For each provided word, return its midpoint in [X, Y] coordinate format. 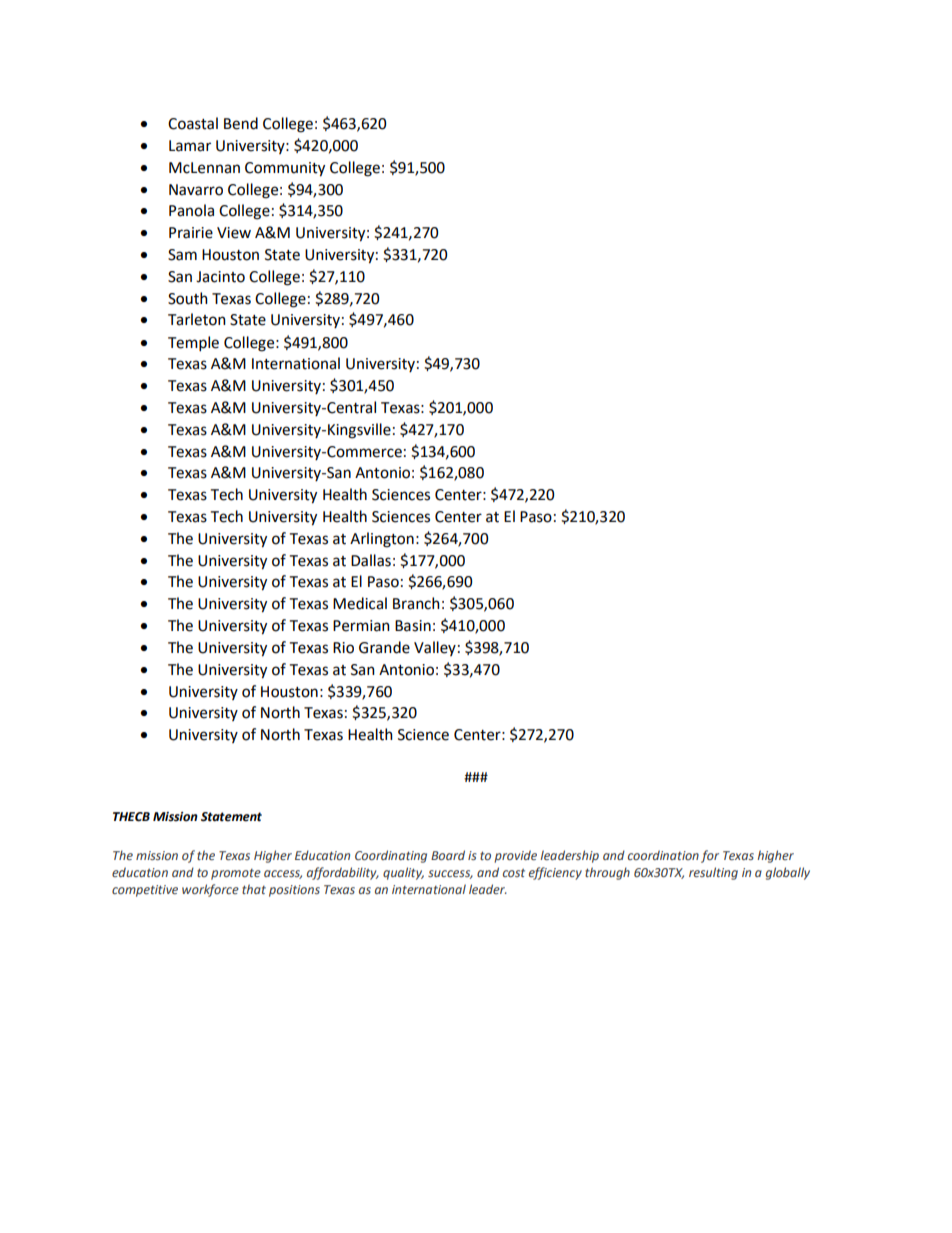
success [450, 874]
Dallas [371, 560]
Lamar [190, 146]
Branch [416, 603]
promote [236, 874]
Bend [241, 123]
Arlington [382, 540]
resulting [713, 873]
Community [285, 169]
